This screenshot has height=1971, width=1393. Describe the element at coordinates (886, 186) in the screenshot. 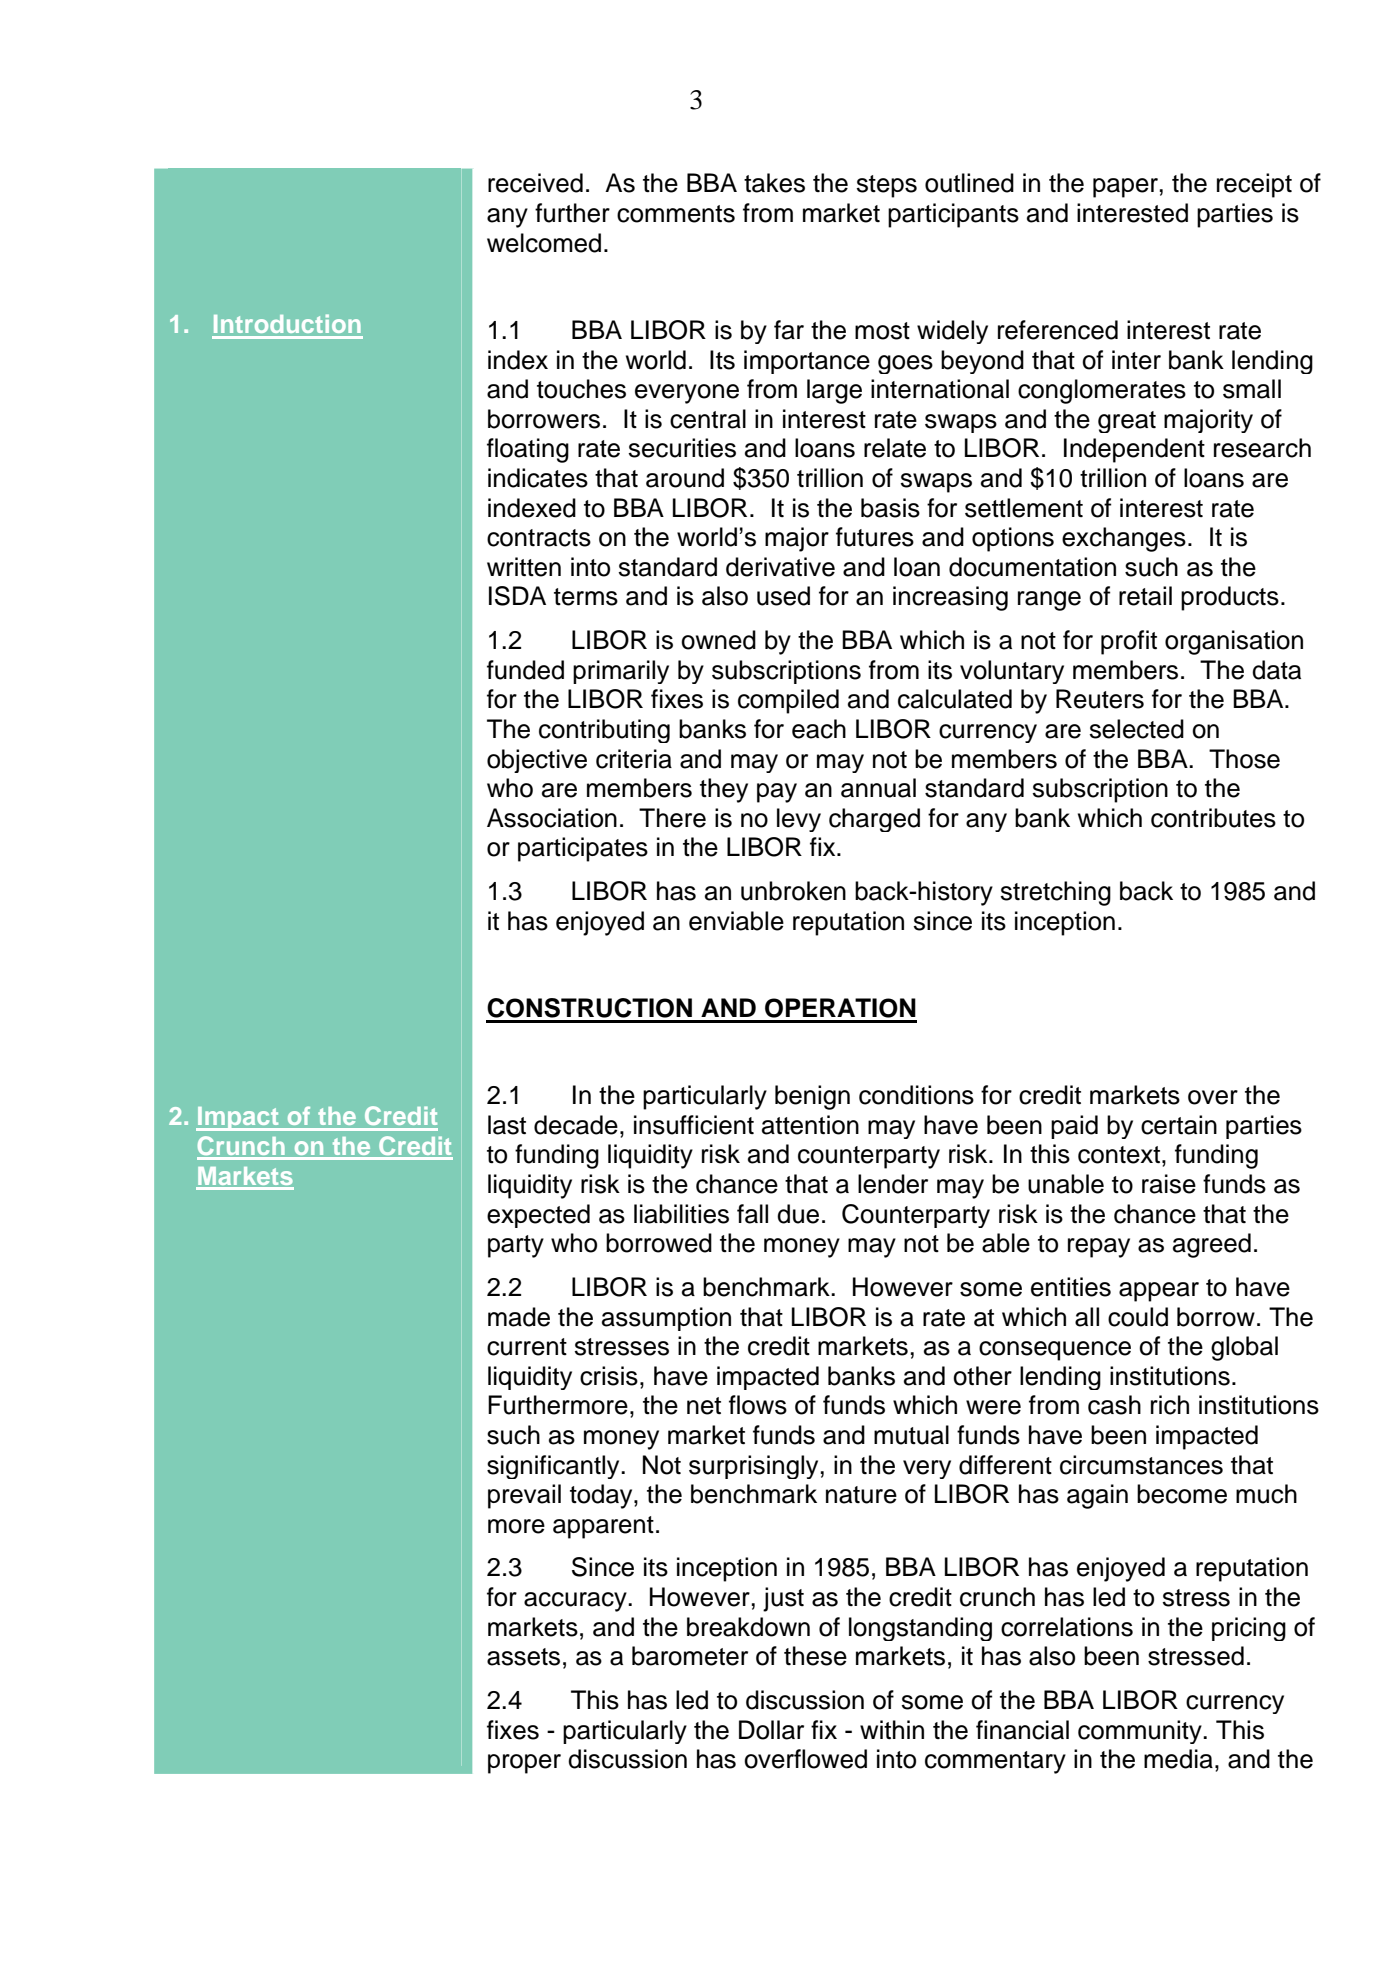

I see `steps` at that location.
